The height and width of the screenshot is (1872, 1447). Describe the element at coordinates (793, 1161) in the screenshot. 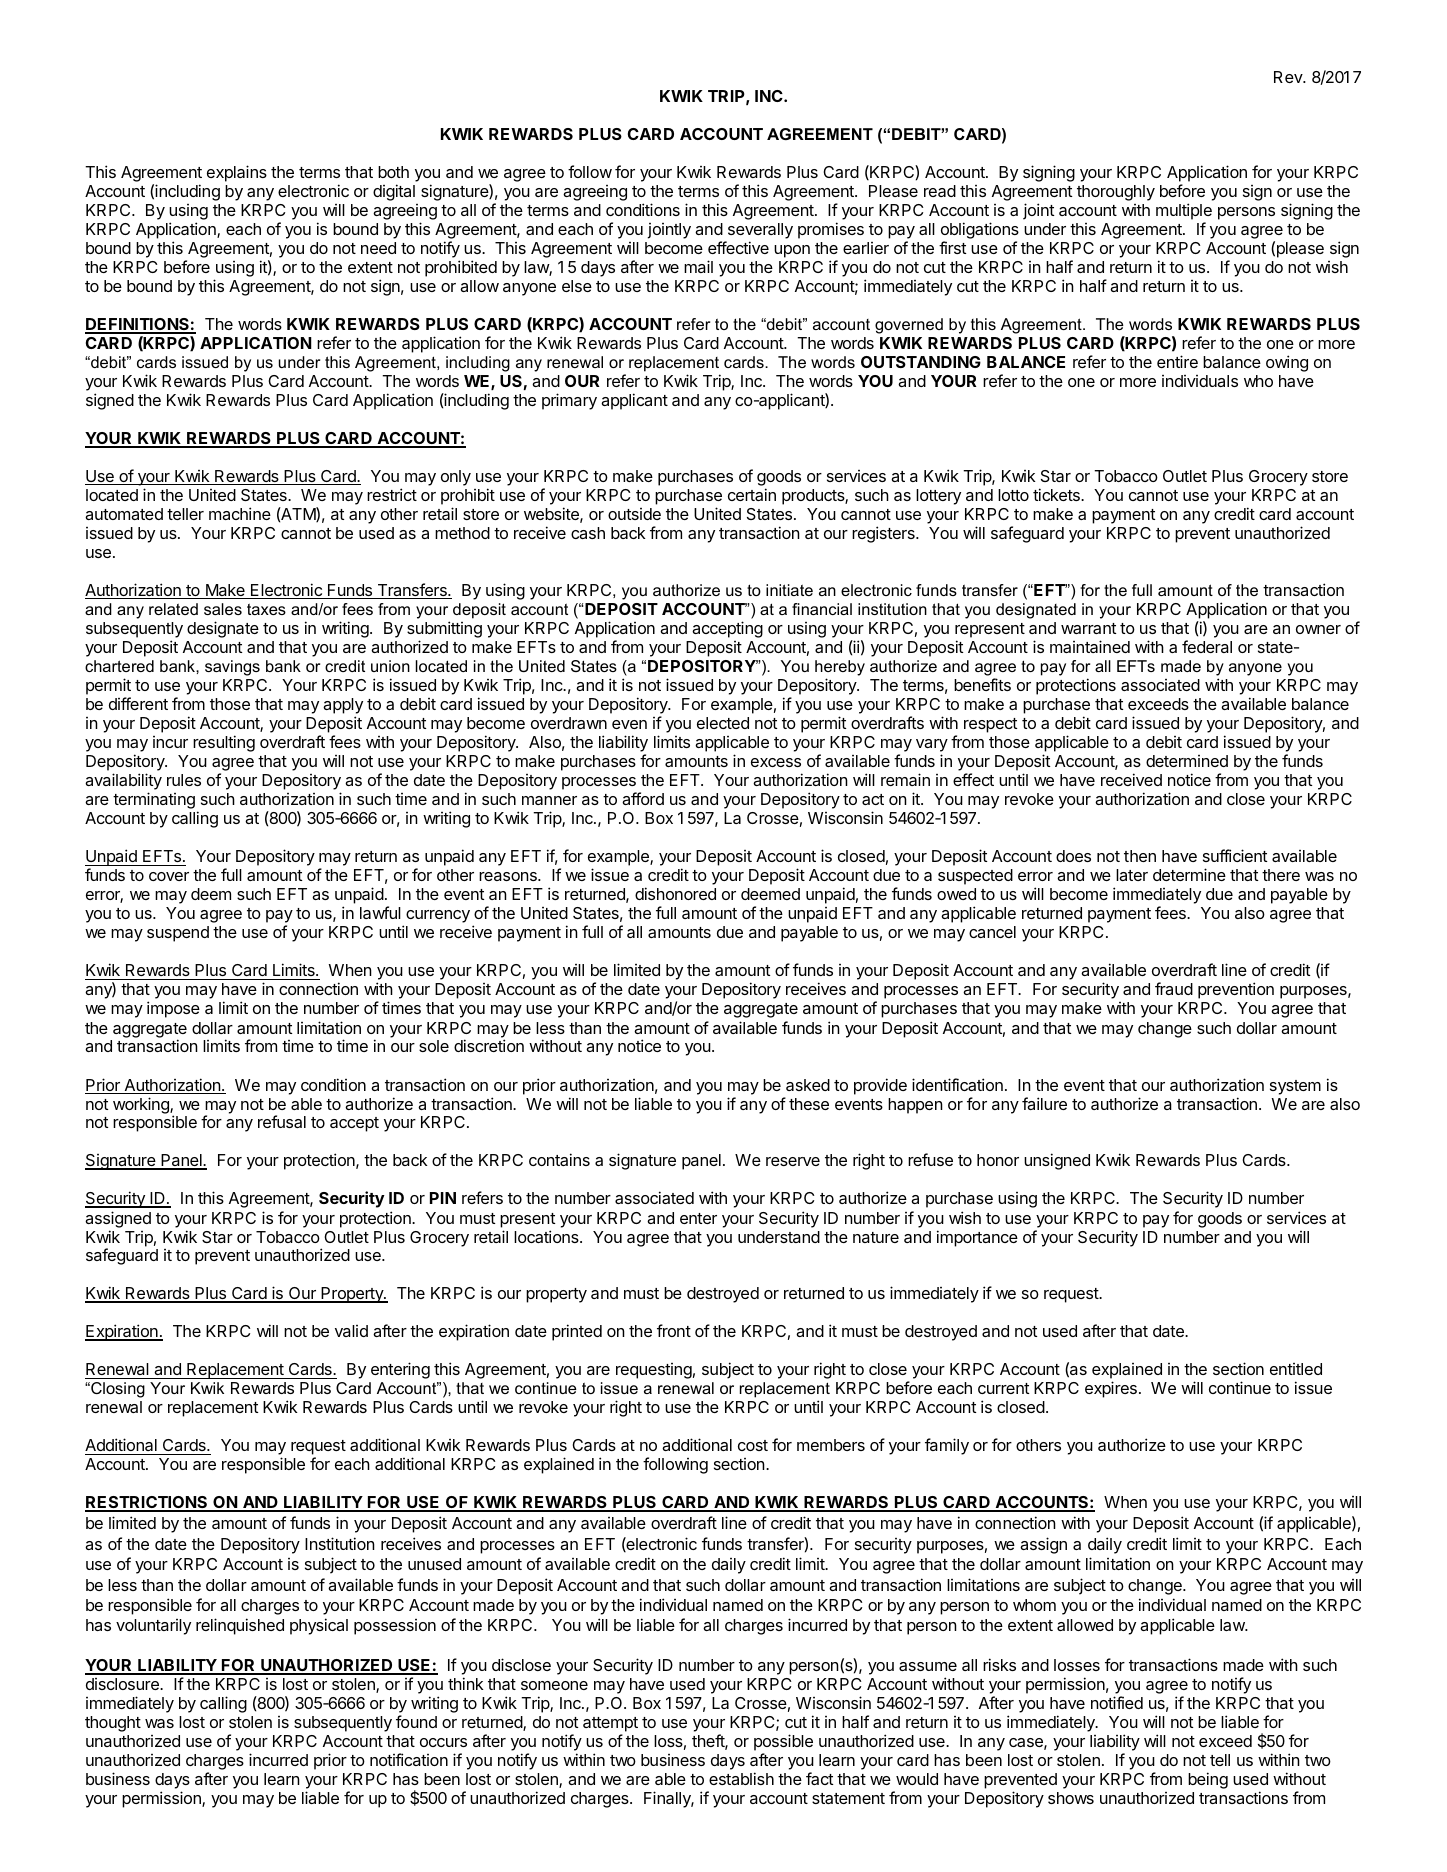

I see `reserve` at that location.
